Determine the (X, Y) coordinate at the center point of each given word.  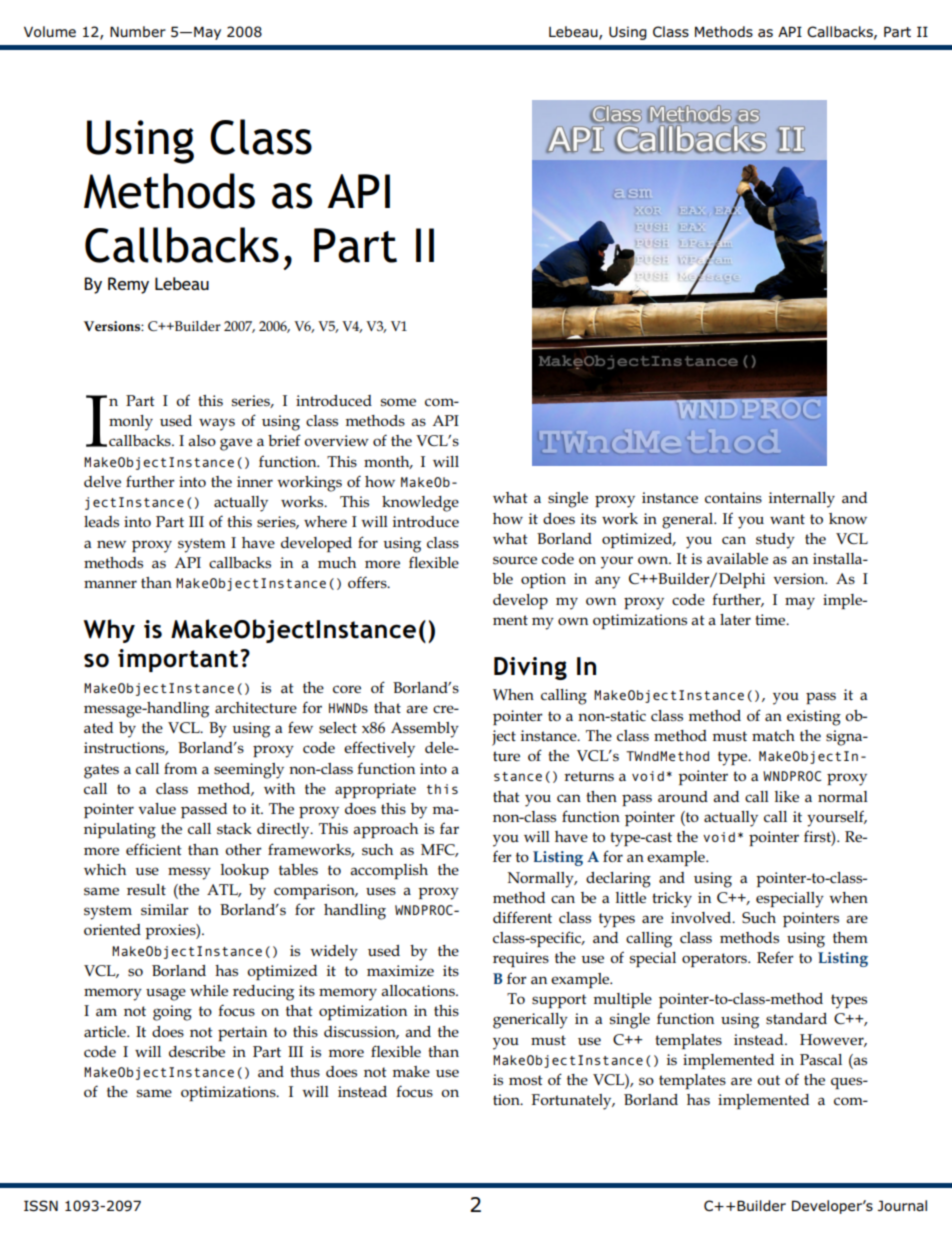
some (398, 402)
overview (336, 440)
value (157, 808)
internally (802, 500)
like (787, 796)
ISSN (41, 1206)
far (449, 828)
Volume (50, 31)
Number (138, 31)
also (202, 441)
